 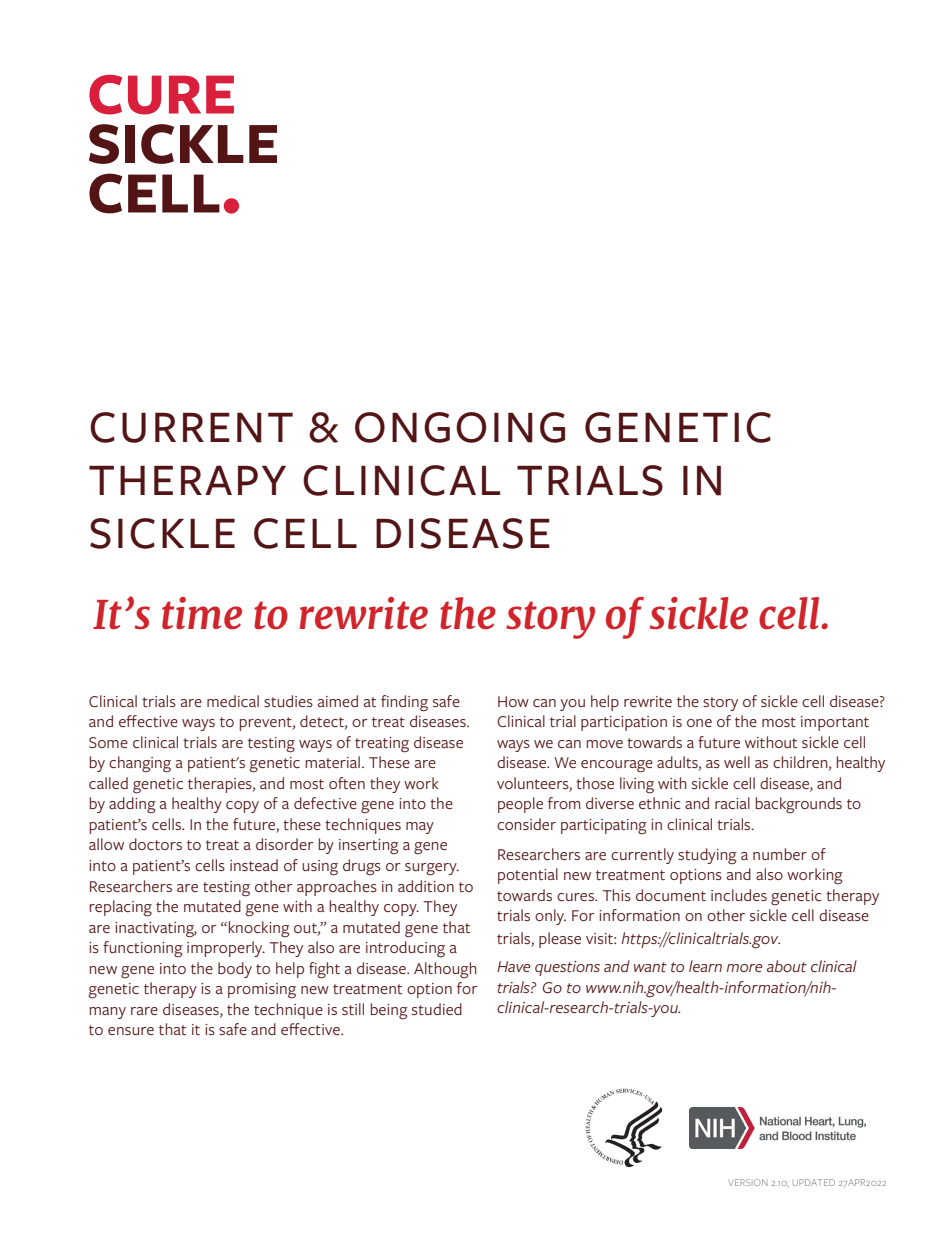 I want to click on ensure, so click(x=131, y=1031).
